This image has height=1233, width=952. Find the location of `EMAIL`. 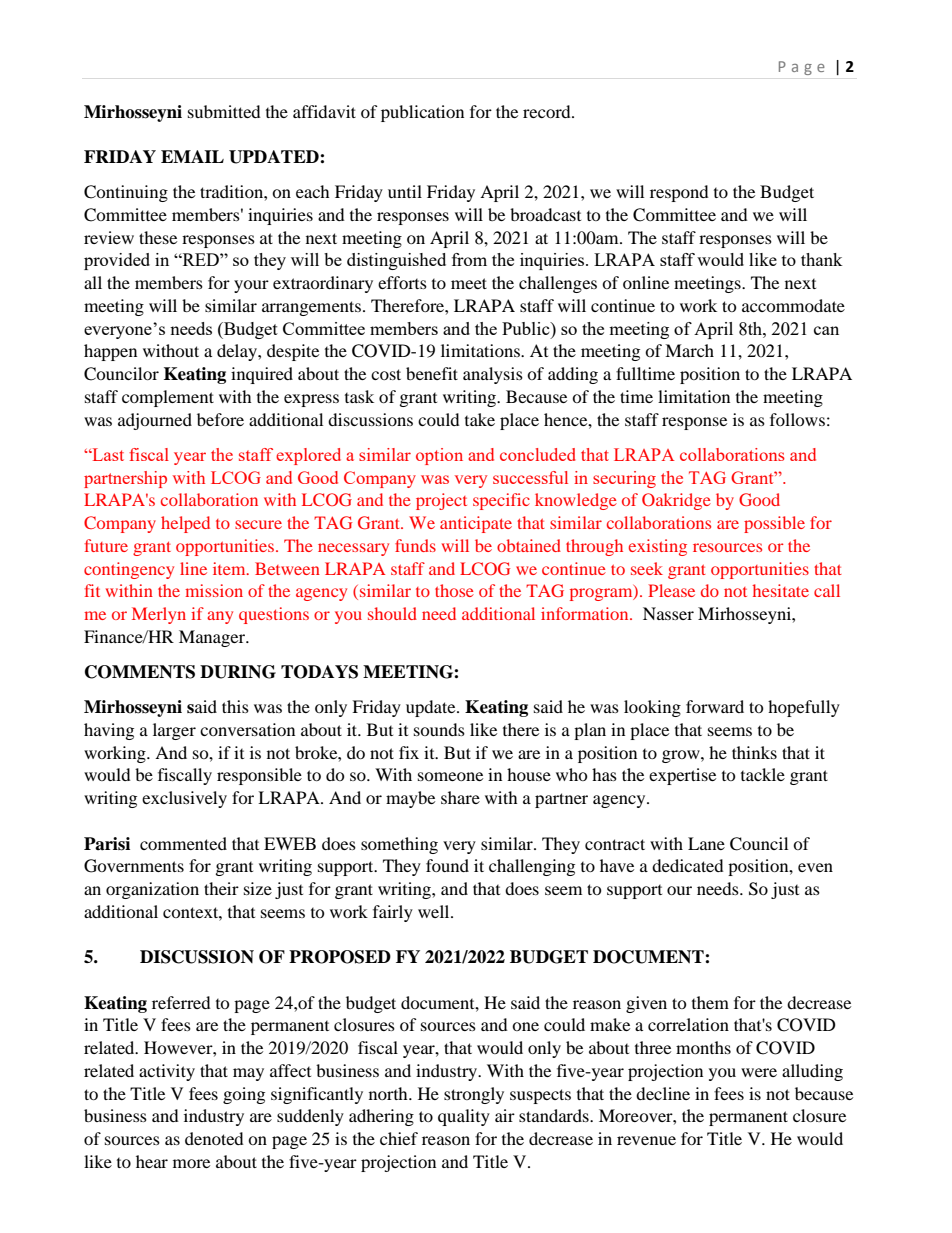

EMAIL is located at coordinates (192, 156).
